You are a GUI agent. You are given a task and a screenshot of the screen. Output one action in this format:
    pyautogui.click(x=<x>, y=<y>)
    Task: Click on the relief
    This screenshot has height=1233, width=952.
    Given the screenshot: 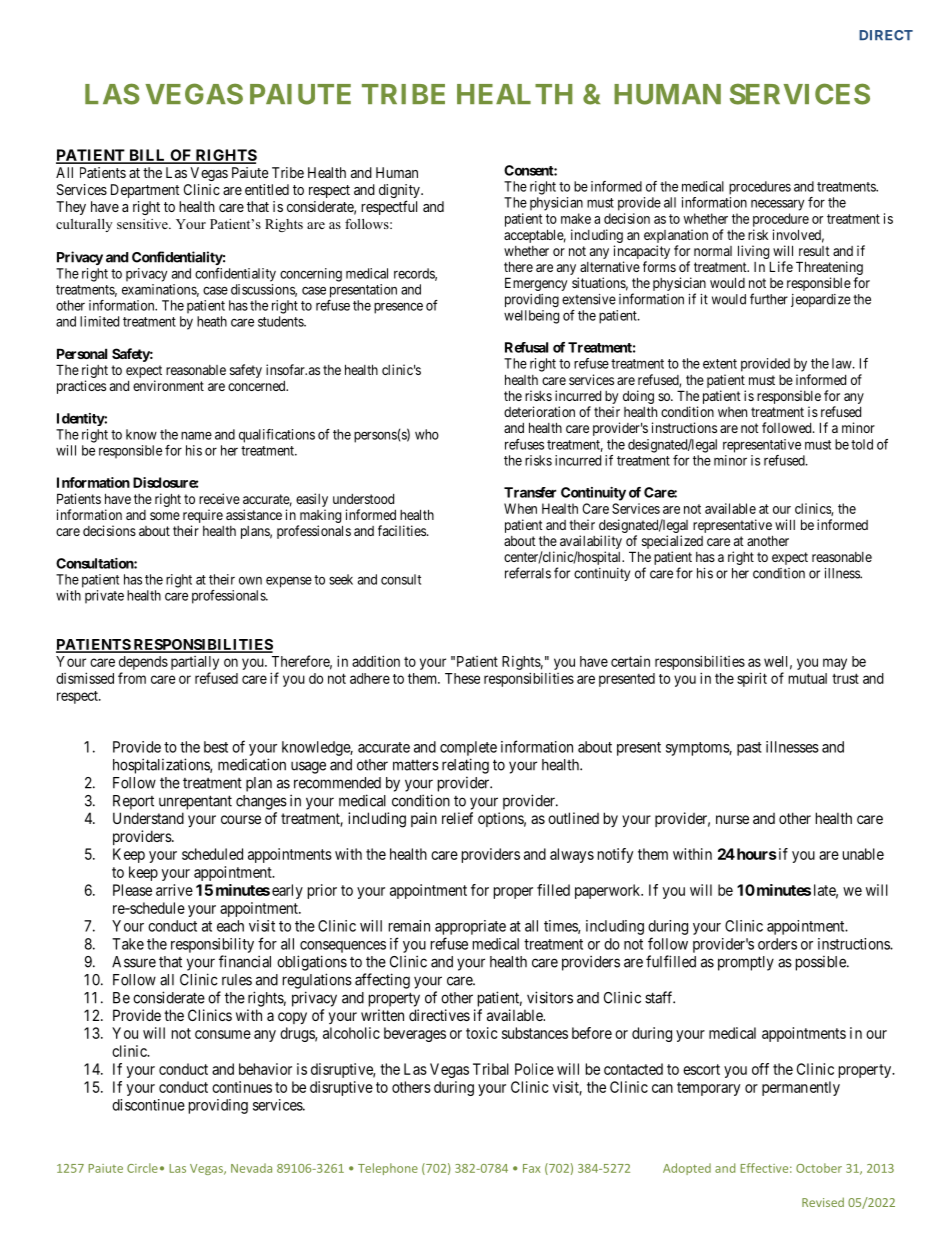 What is the action you would take?
    pyautogui.click(x=457, y=818)
